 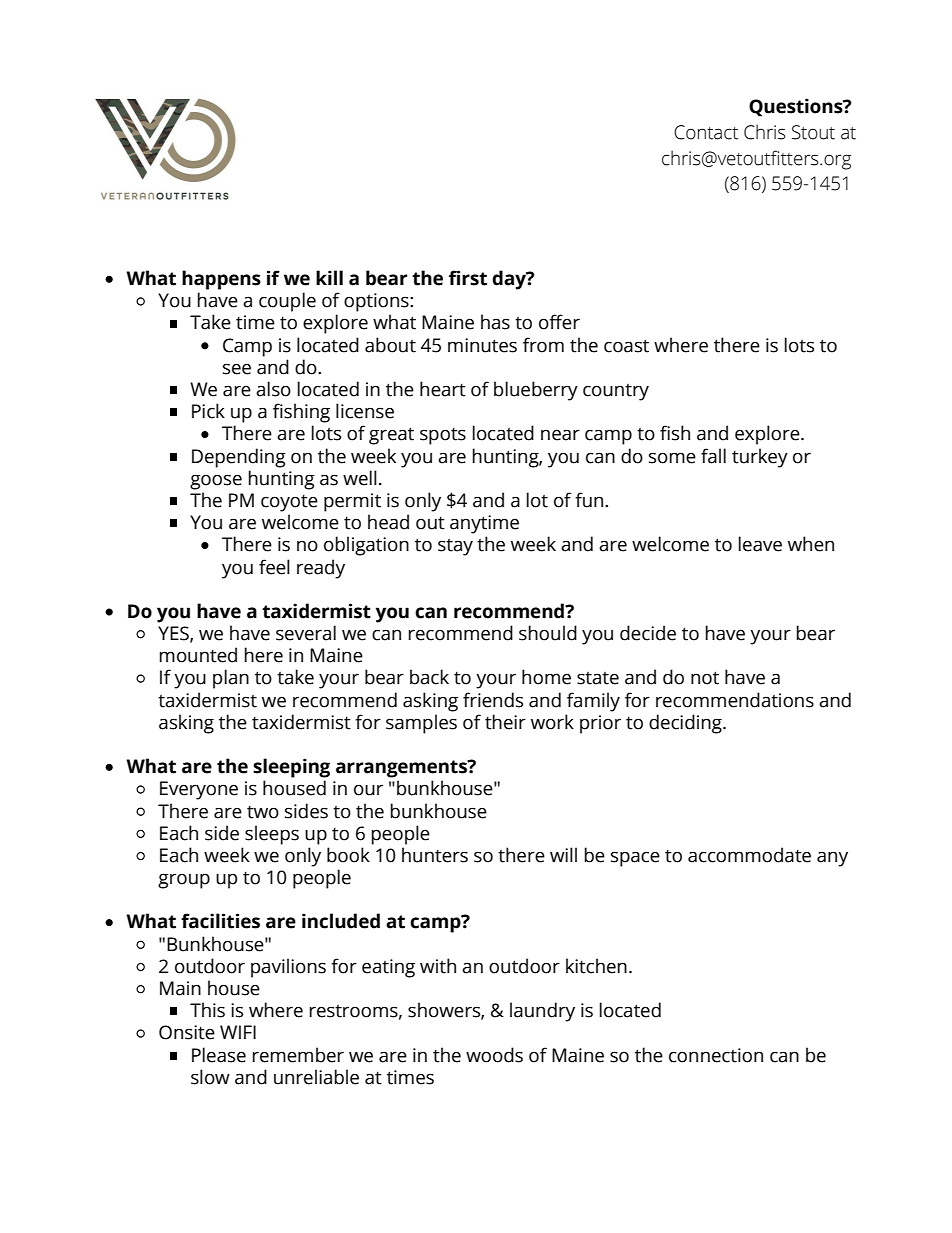 What do you see at coordinates (435, 855) in the image?
I see `hunters` at bounding box center [435, 855].
